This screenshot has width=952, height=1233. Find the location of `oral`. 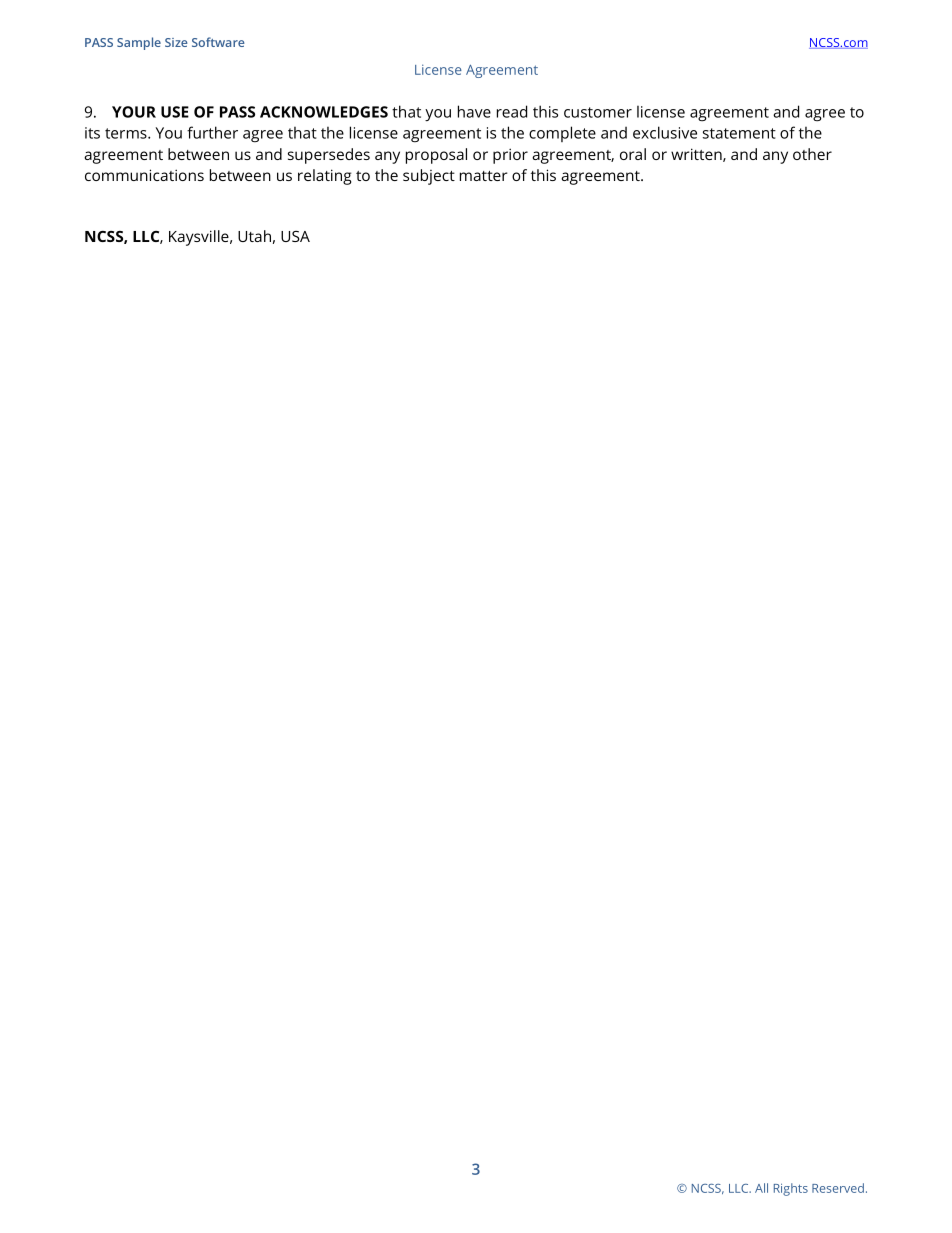

oral is located at coordinates (633, 154).
